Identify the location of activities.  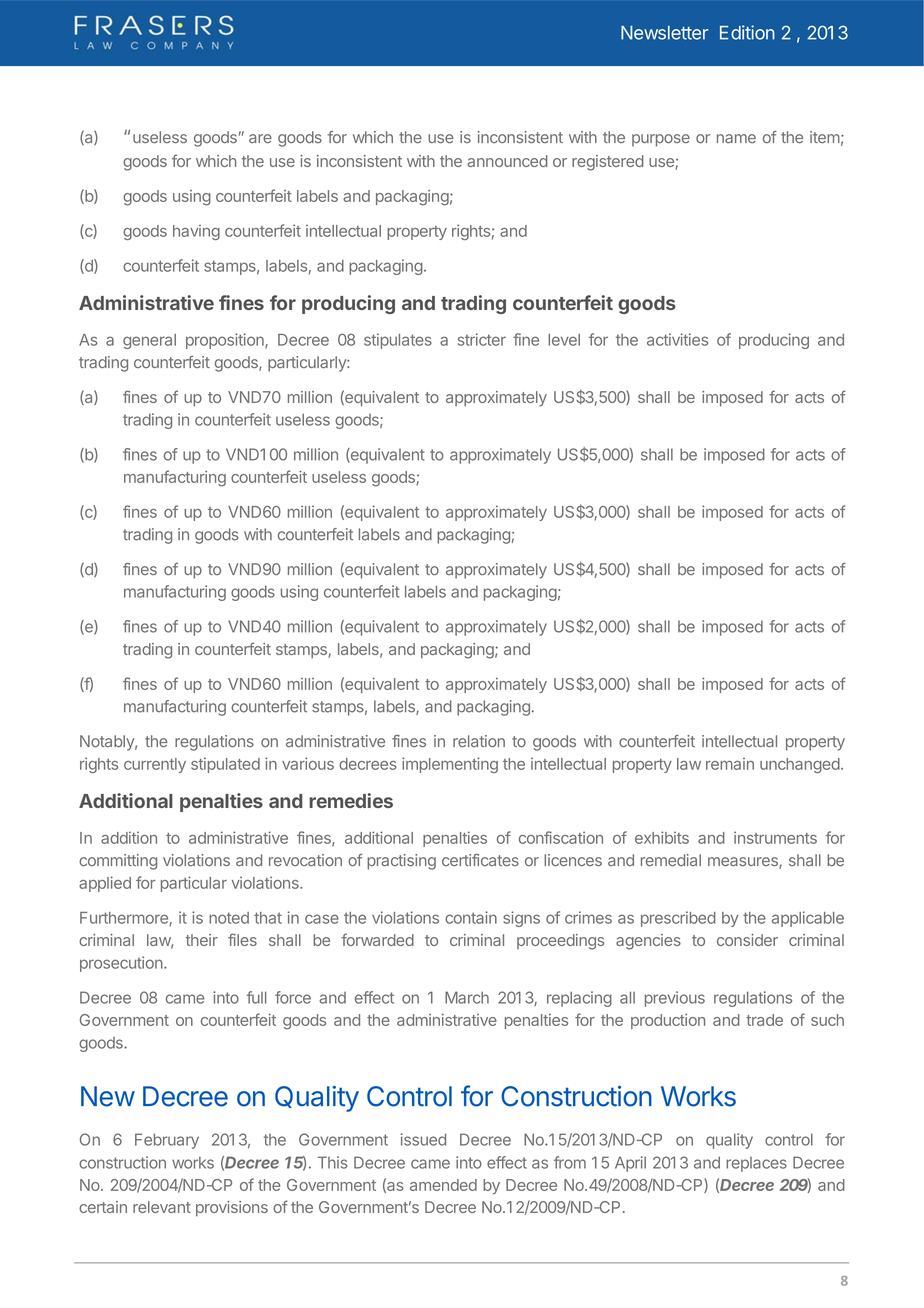
(677, 339).
